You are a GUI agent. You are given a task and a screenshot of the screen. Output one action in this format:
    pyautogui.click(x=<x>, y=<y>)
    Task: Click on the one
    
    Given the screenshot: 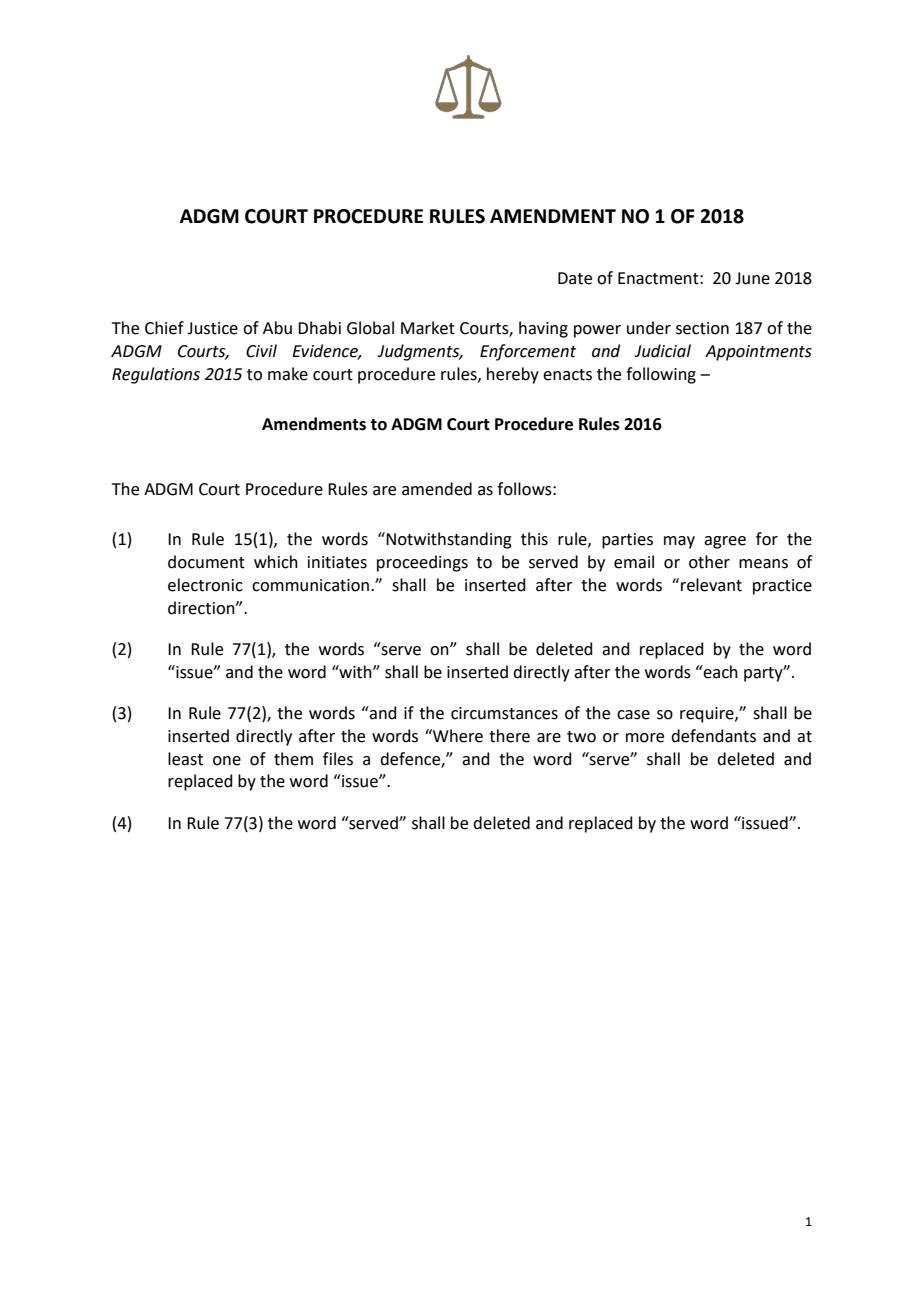 What is the action you would take?
    pyautogui.click(x=227, y=761)
